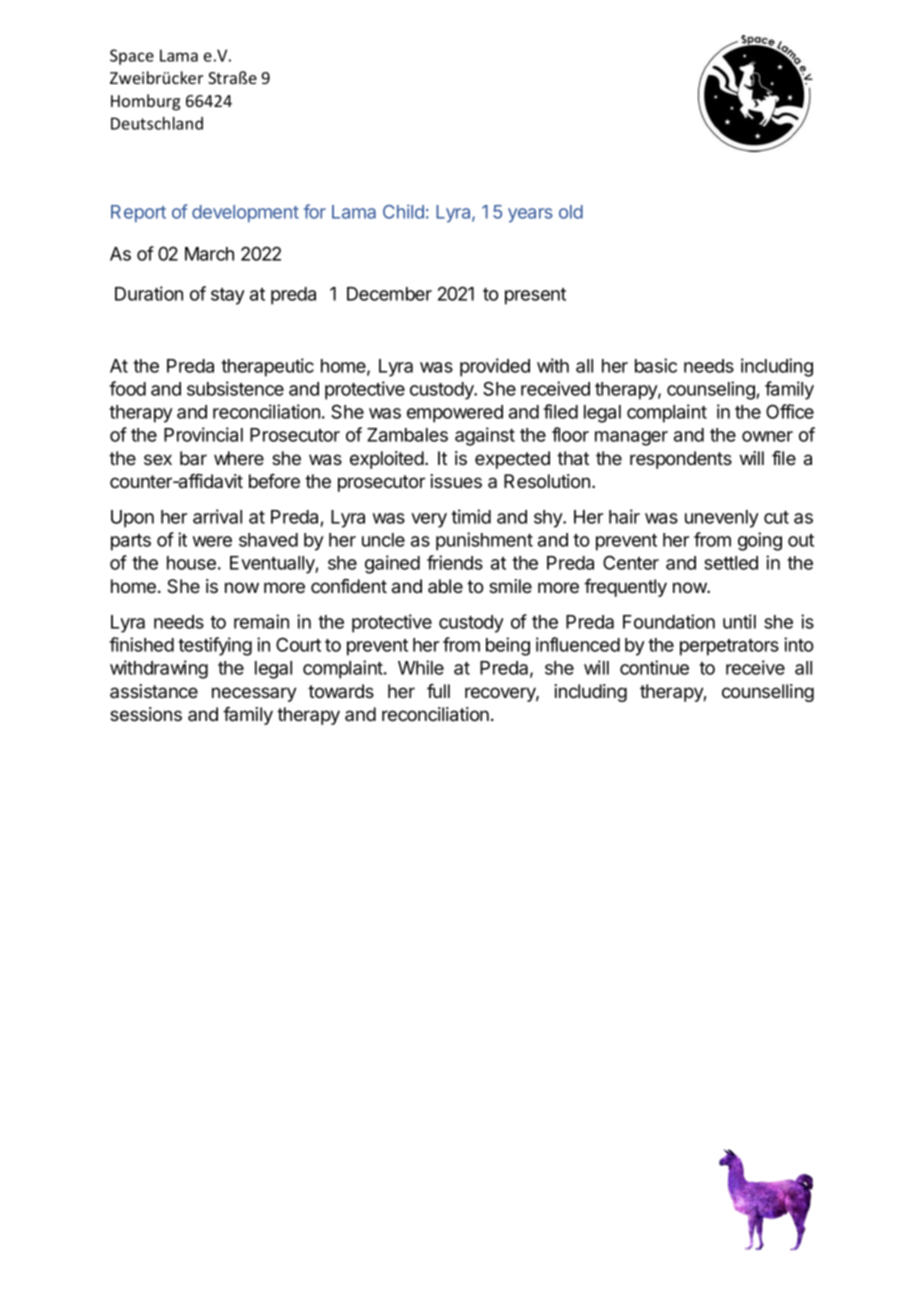 The image size is (924, 1308). What do you see at coordinates (571, 212) in the page?
I see `old` at bounding box center [571, 212].
